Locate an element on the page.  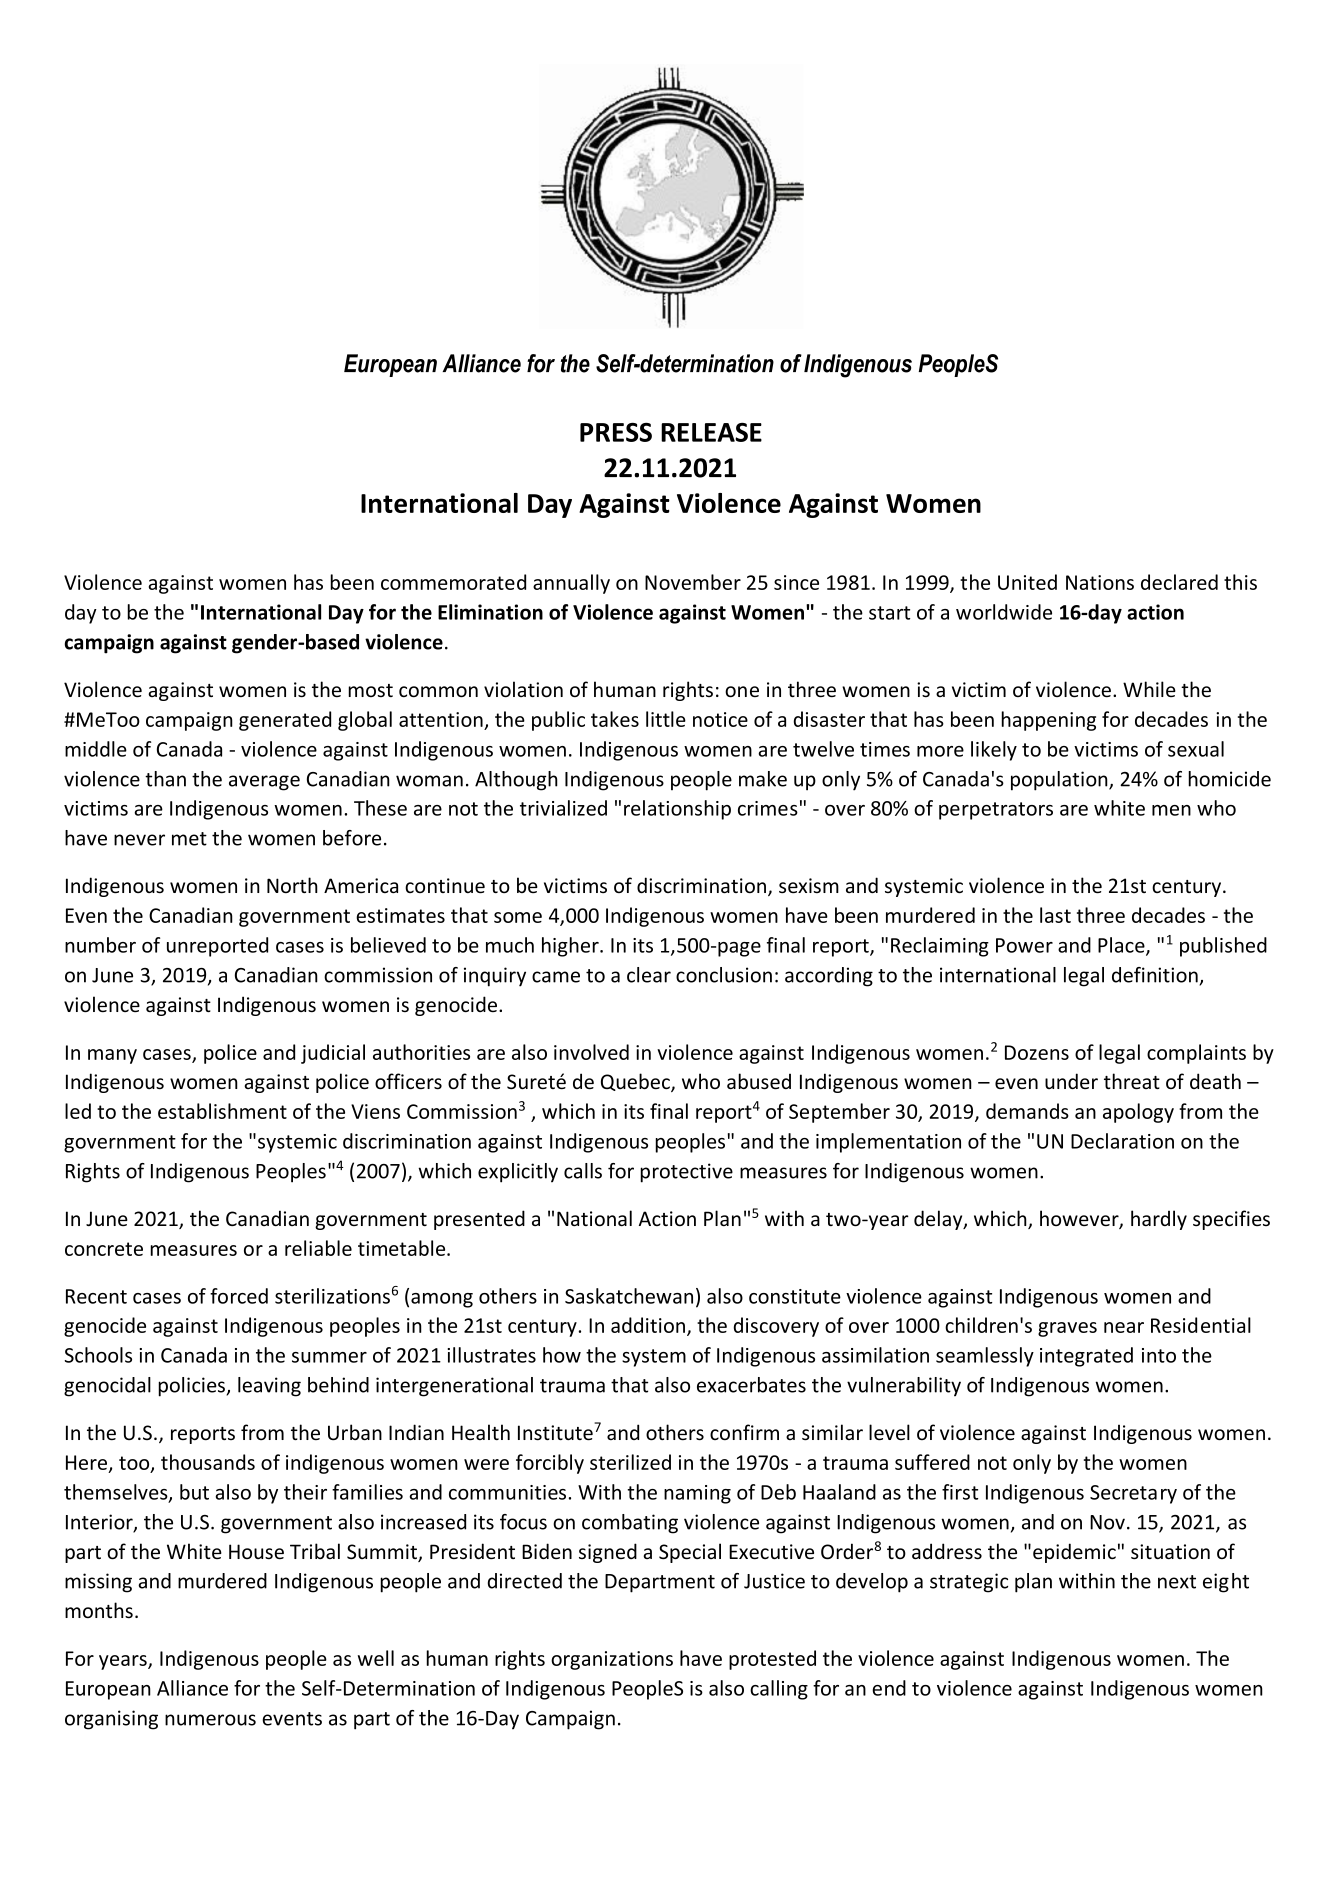
PRESS is located at coordinates (616, 432).
